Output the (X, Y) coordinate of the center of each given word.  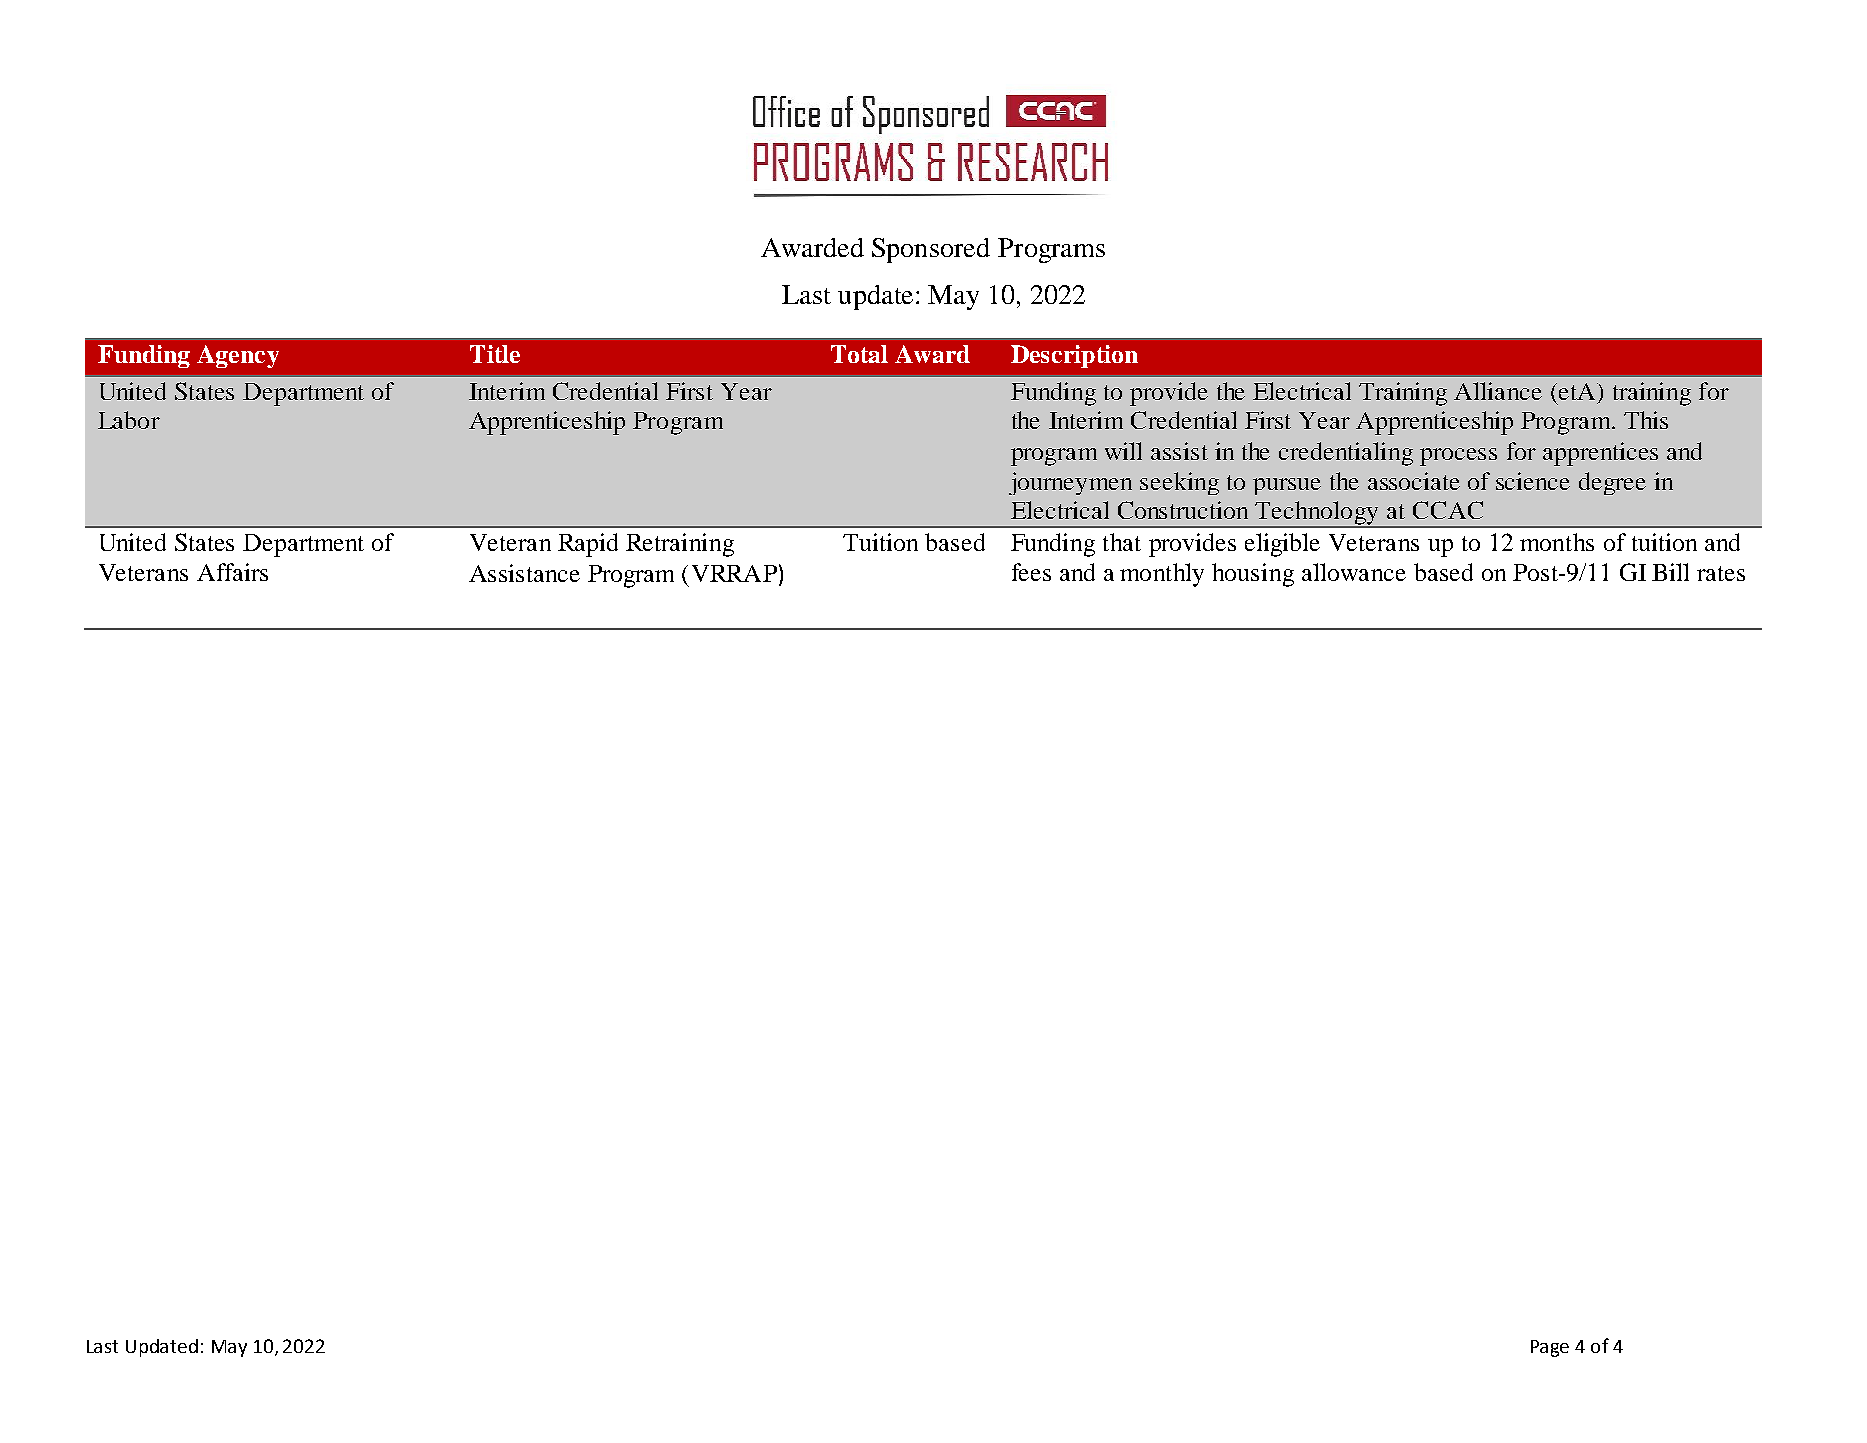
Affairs (232, 572)
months (1557, 542)
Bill (1670, 572)
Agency (238, 356)
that (1122, 542)
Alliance (1498, 391)
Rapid (588, 545)
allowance (1354, 572)
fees (1031, 572)
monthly (1162, 575)
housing (1253, 575)
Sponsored (931, 250)
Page (1550, 1348)
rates (1721, 573)
